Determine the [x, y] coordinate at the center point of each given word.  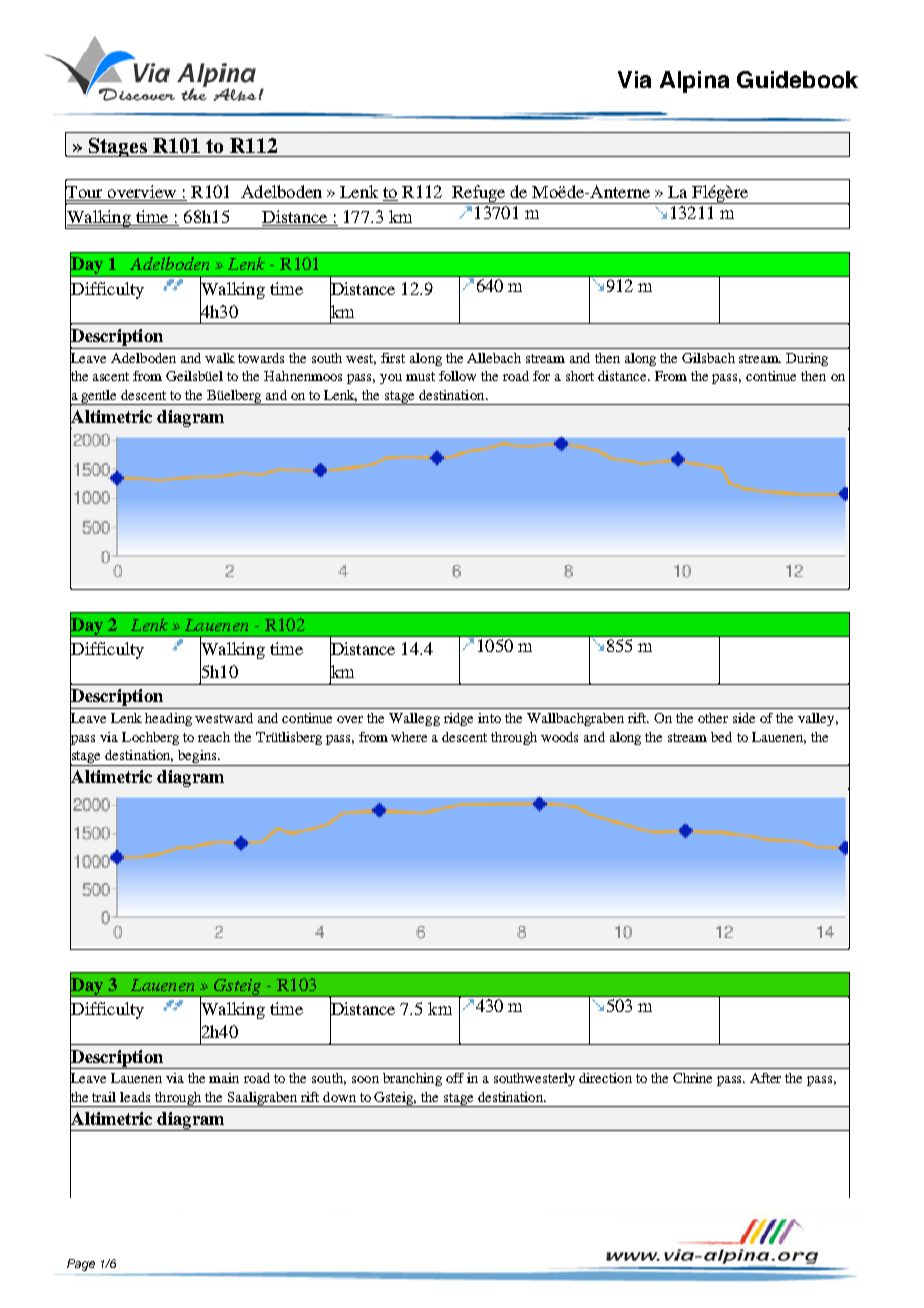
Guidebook [797, 79]
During [807, 359]
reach [214, 737]
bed [721, 737]
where [409, 737]
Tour [85, 192]
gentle [99, 397]
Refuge [479, 194]
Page [81, 1265]
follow [457, 376]
